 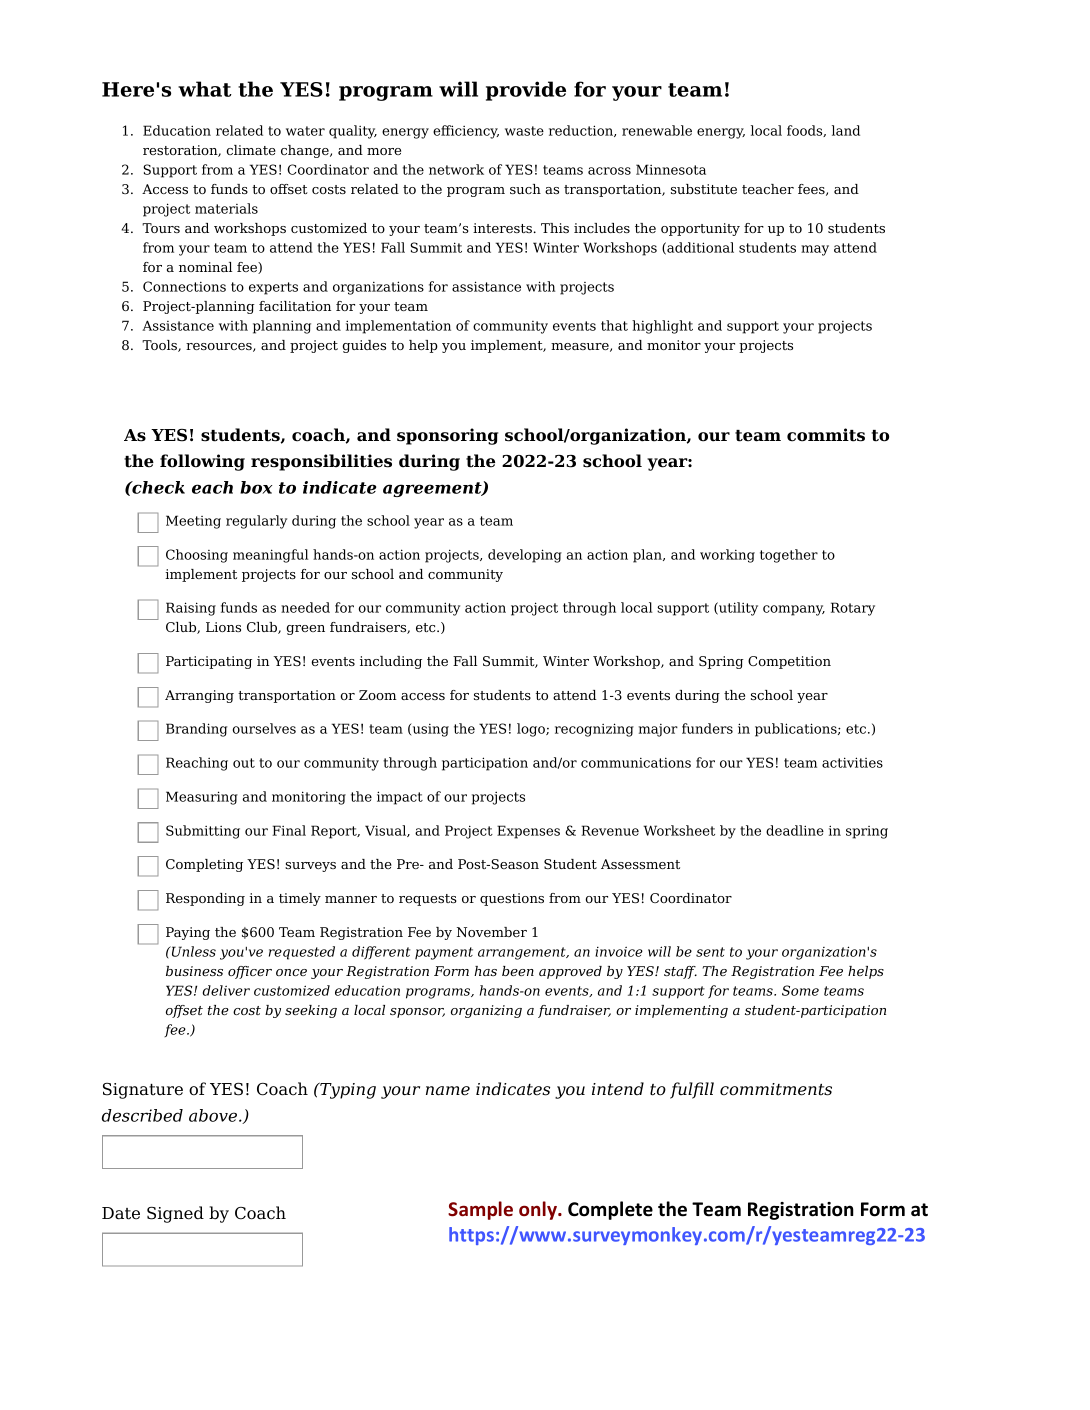 What do you see at coordinates (209, 662) in the image?
I see `Participating` at bounding box center [209, 662].
